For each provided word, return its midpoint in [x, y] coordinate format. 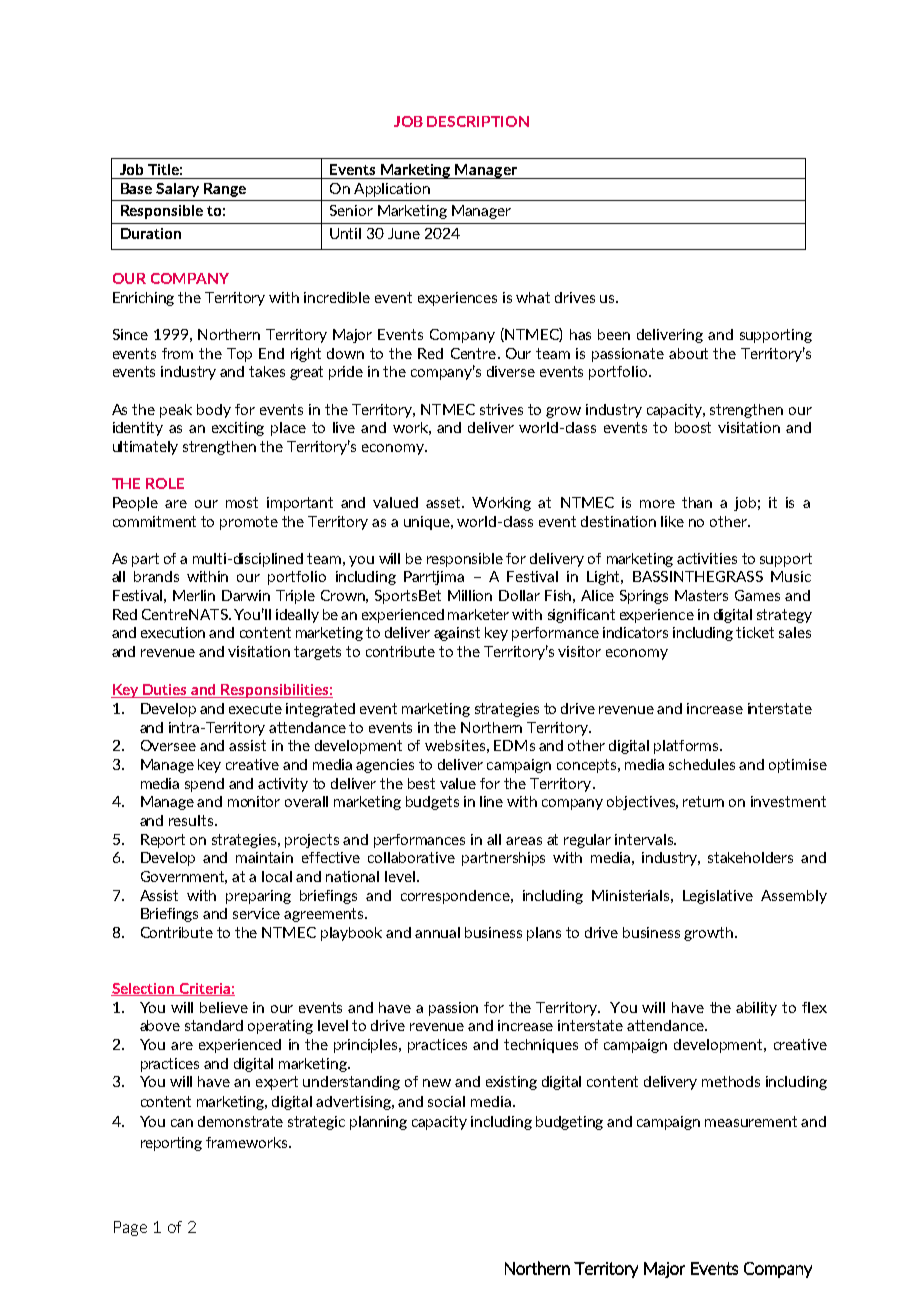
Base [136, 188]
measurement [751, 1121]
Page [130, 1228]
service [256, 913]
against [457, 634]
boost [693, 427]
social [446, 1101]
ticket [755, 632]
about [688, 353]
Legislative [718, 897]
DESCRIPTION [478, 121]
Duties [165, 691]
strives [501, 409]
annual [437, 932]
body [214, 411]
